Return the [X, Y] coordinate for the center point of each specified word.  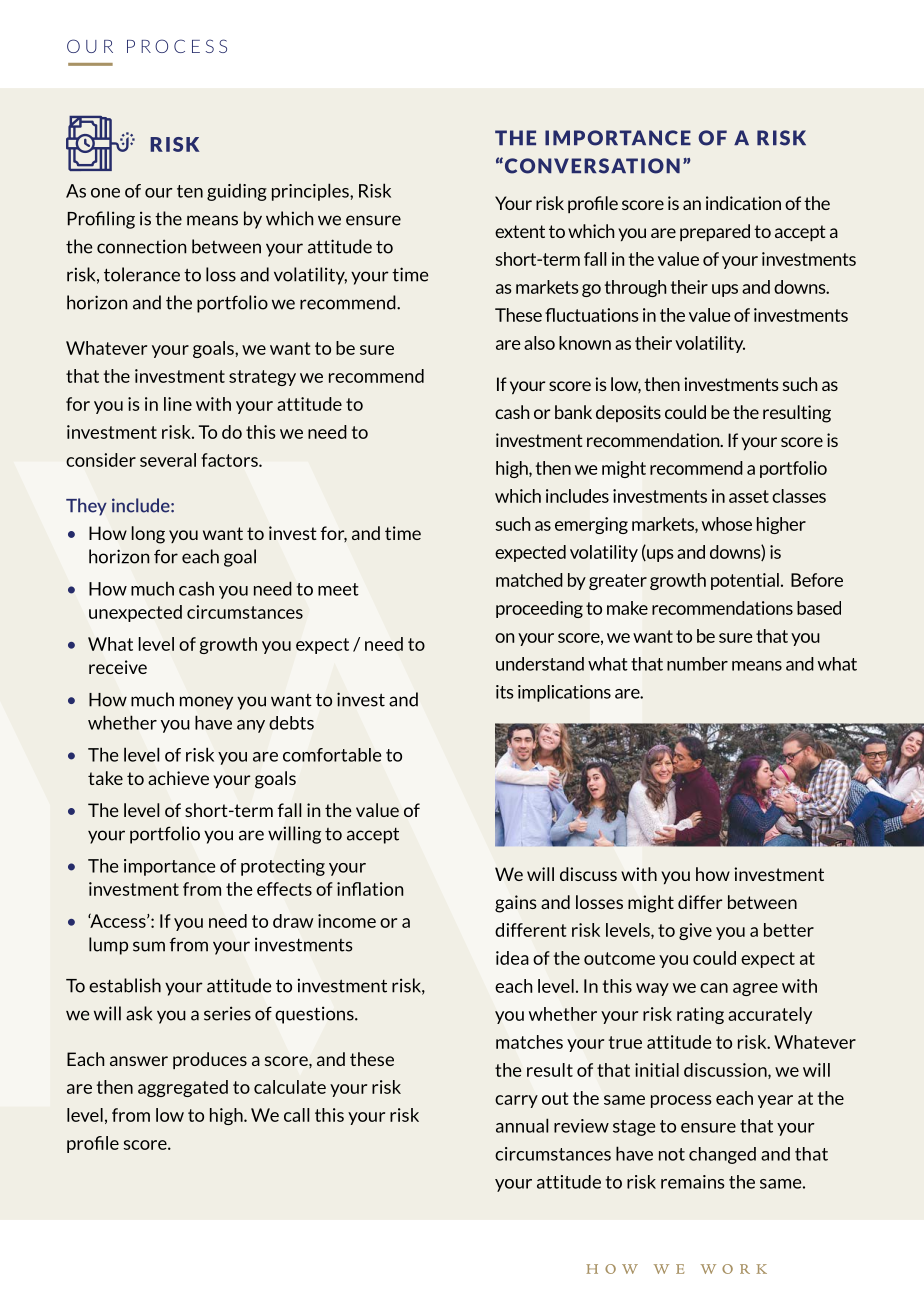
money [206, 703]
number [697, 664]
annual [522, 1125]
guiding [237, 192]
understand [540, 664]
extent [520, 231]
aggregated [183, 1088]
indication [743, 203]
